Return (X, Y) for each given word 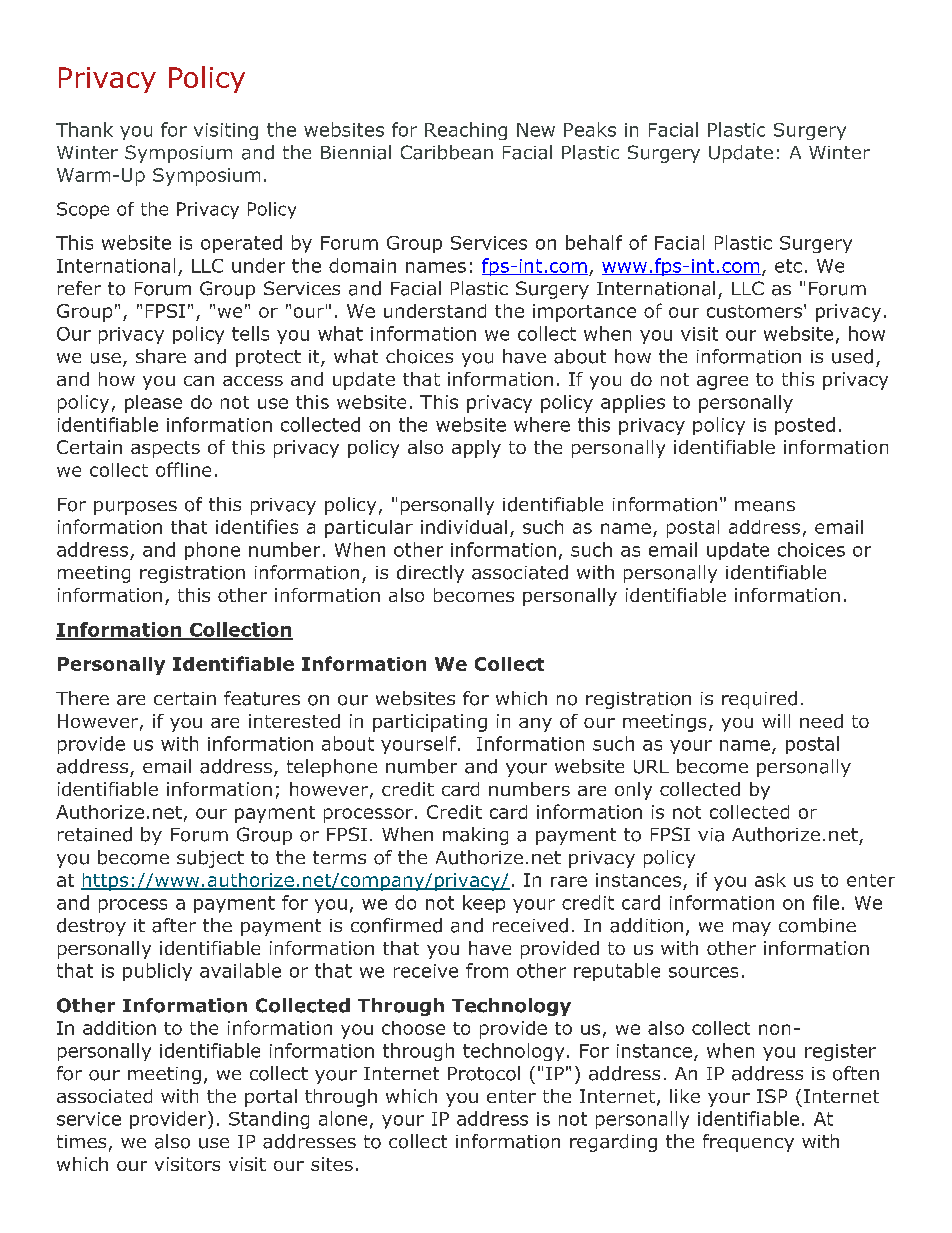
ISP (772, 1096)
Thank (84, 129)
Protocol (484, 1073)
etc (788, 266)
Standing (269, 1120)
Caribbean (447, 152)
